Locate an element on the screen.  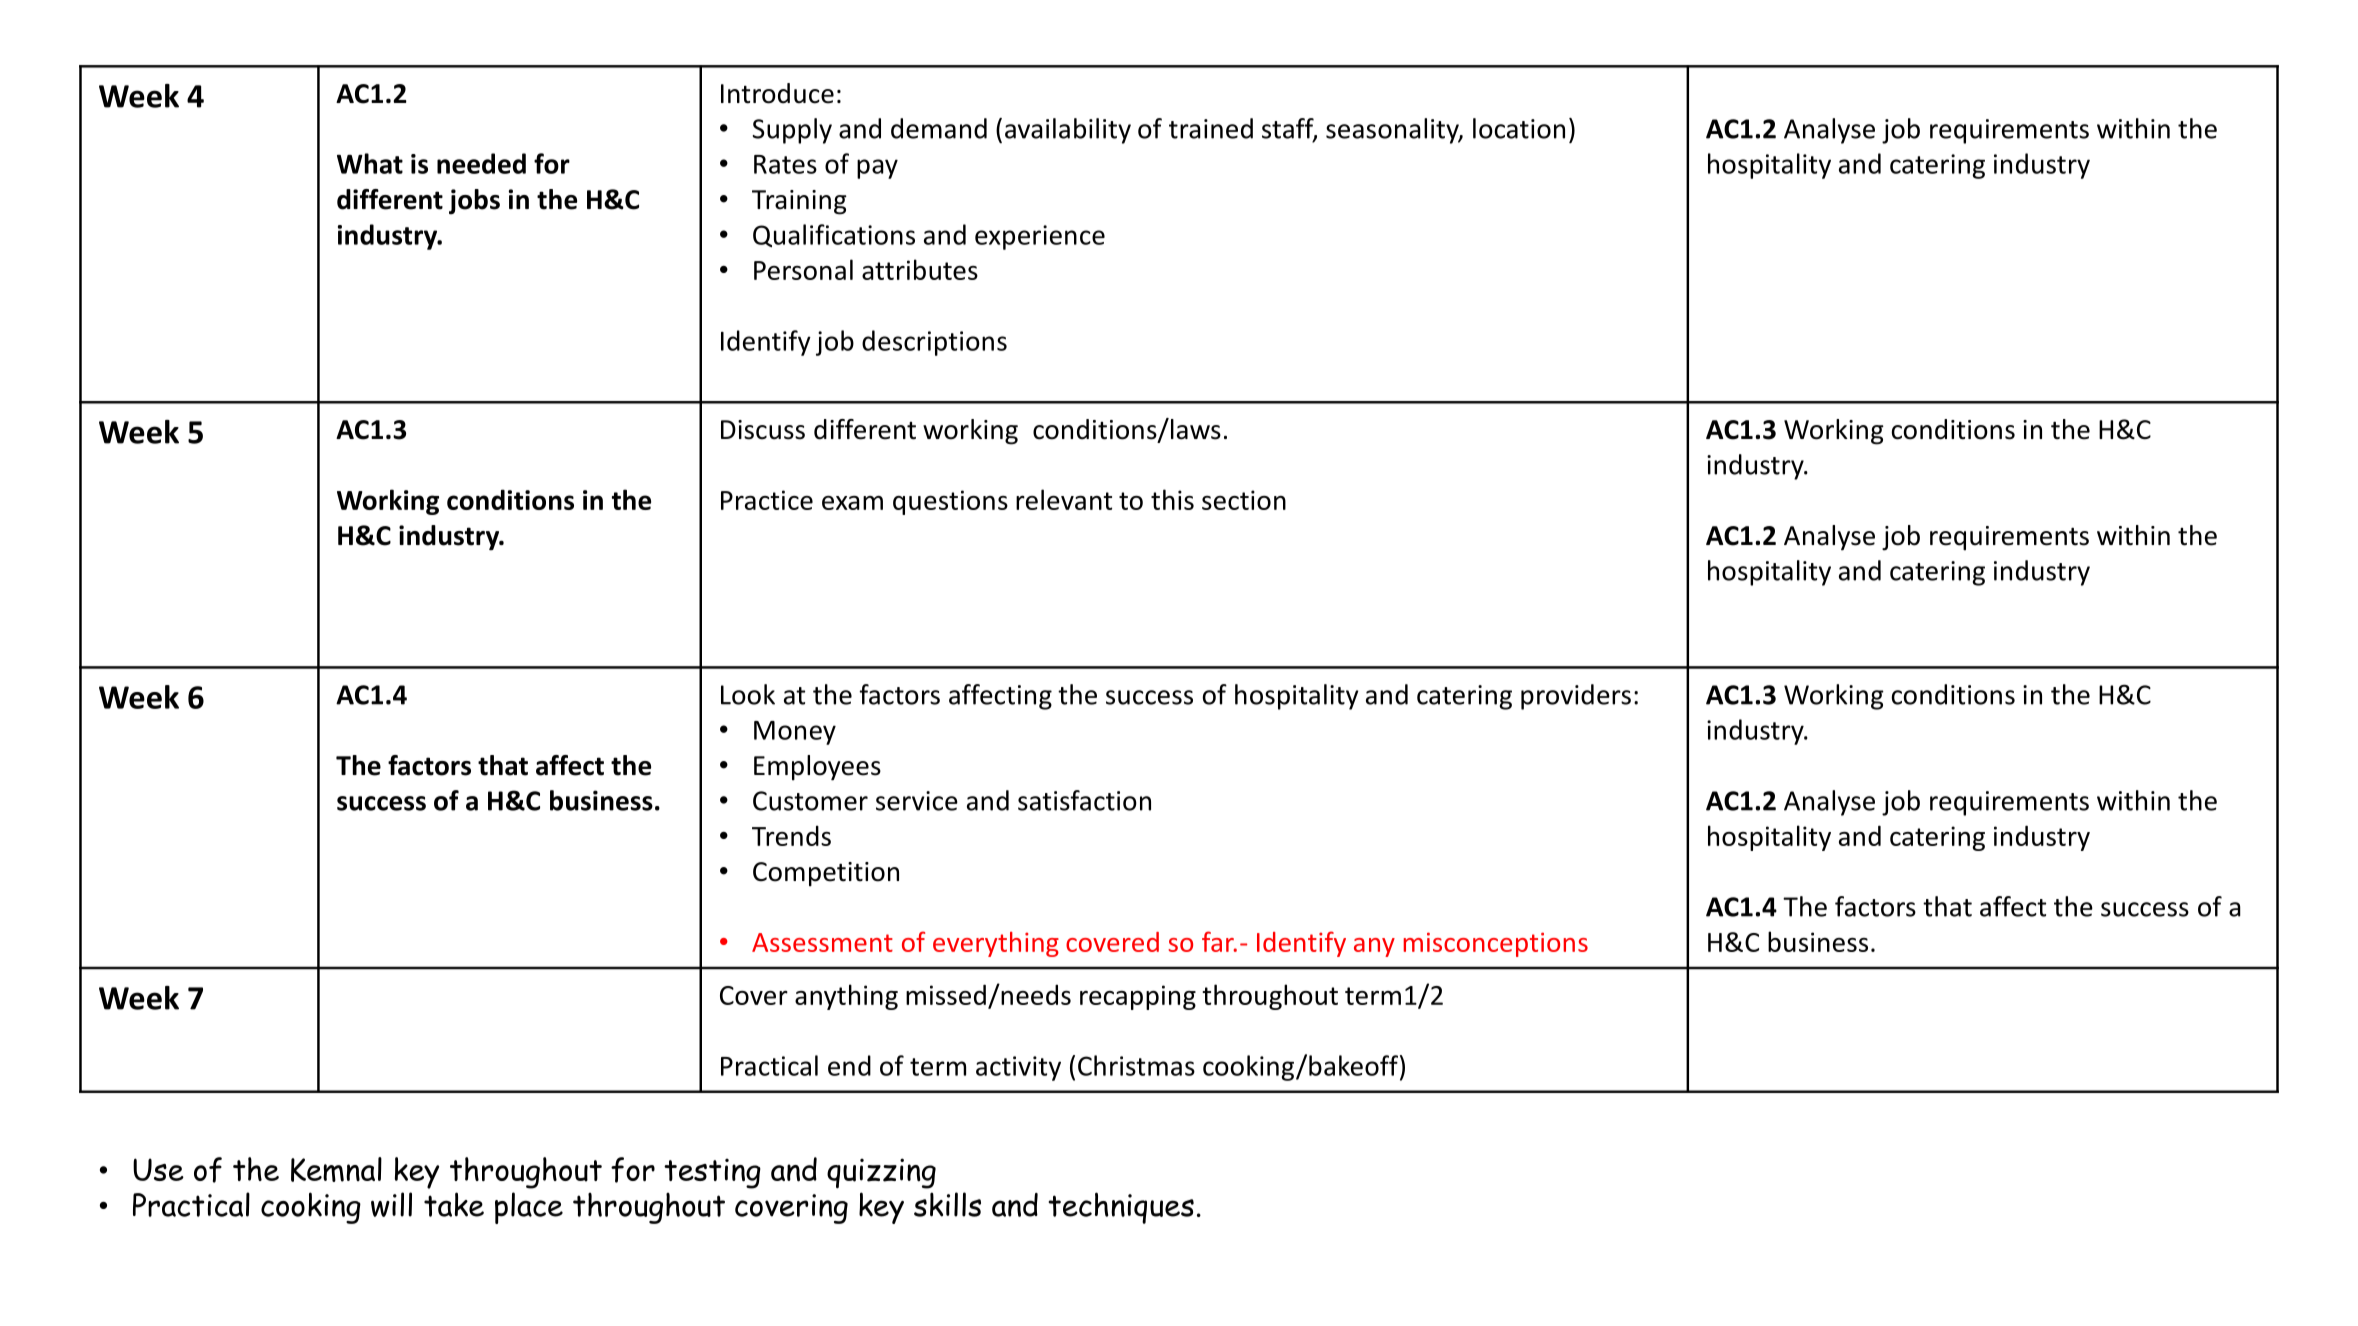
descriptions is located at coordinates (934, 343).
